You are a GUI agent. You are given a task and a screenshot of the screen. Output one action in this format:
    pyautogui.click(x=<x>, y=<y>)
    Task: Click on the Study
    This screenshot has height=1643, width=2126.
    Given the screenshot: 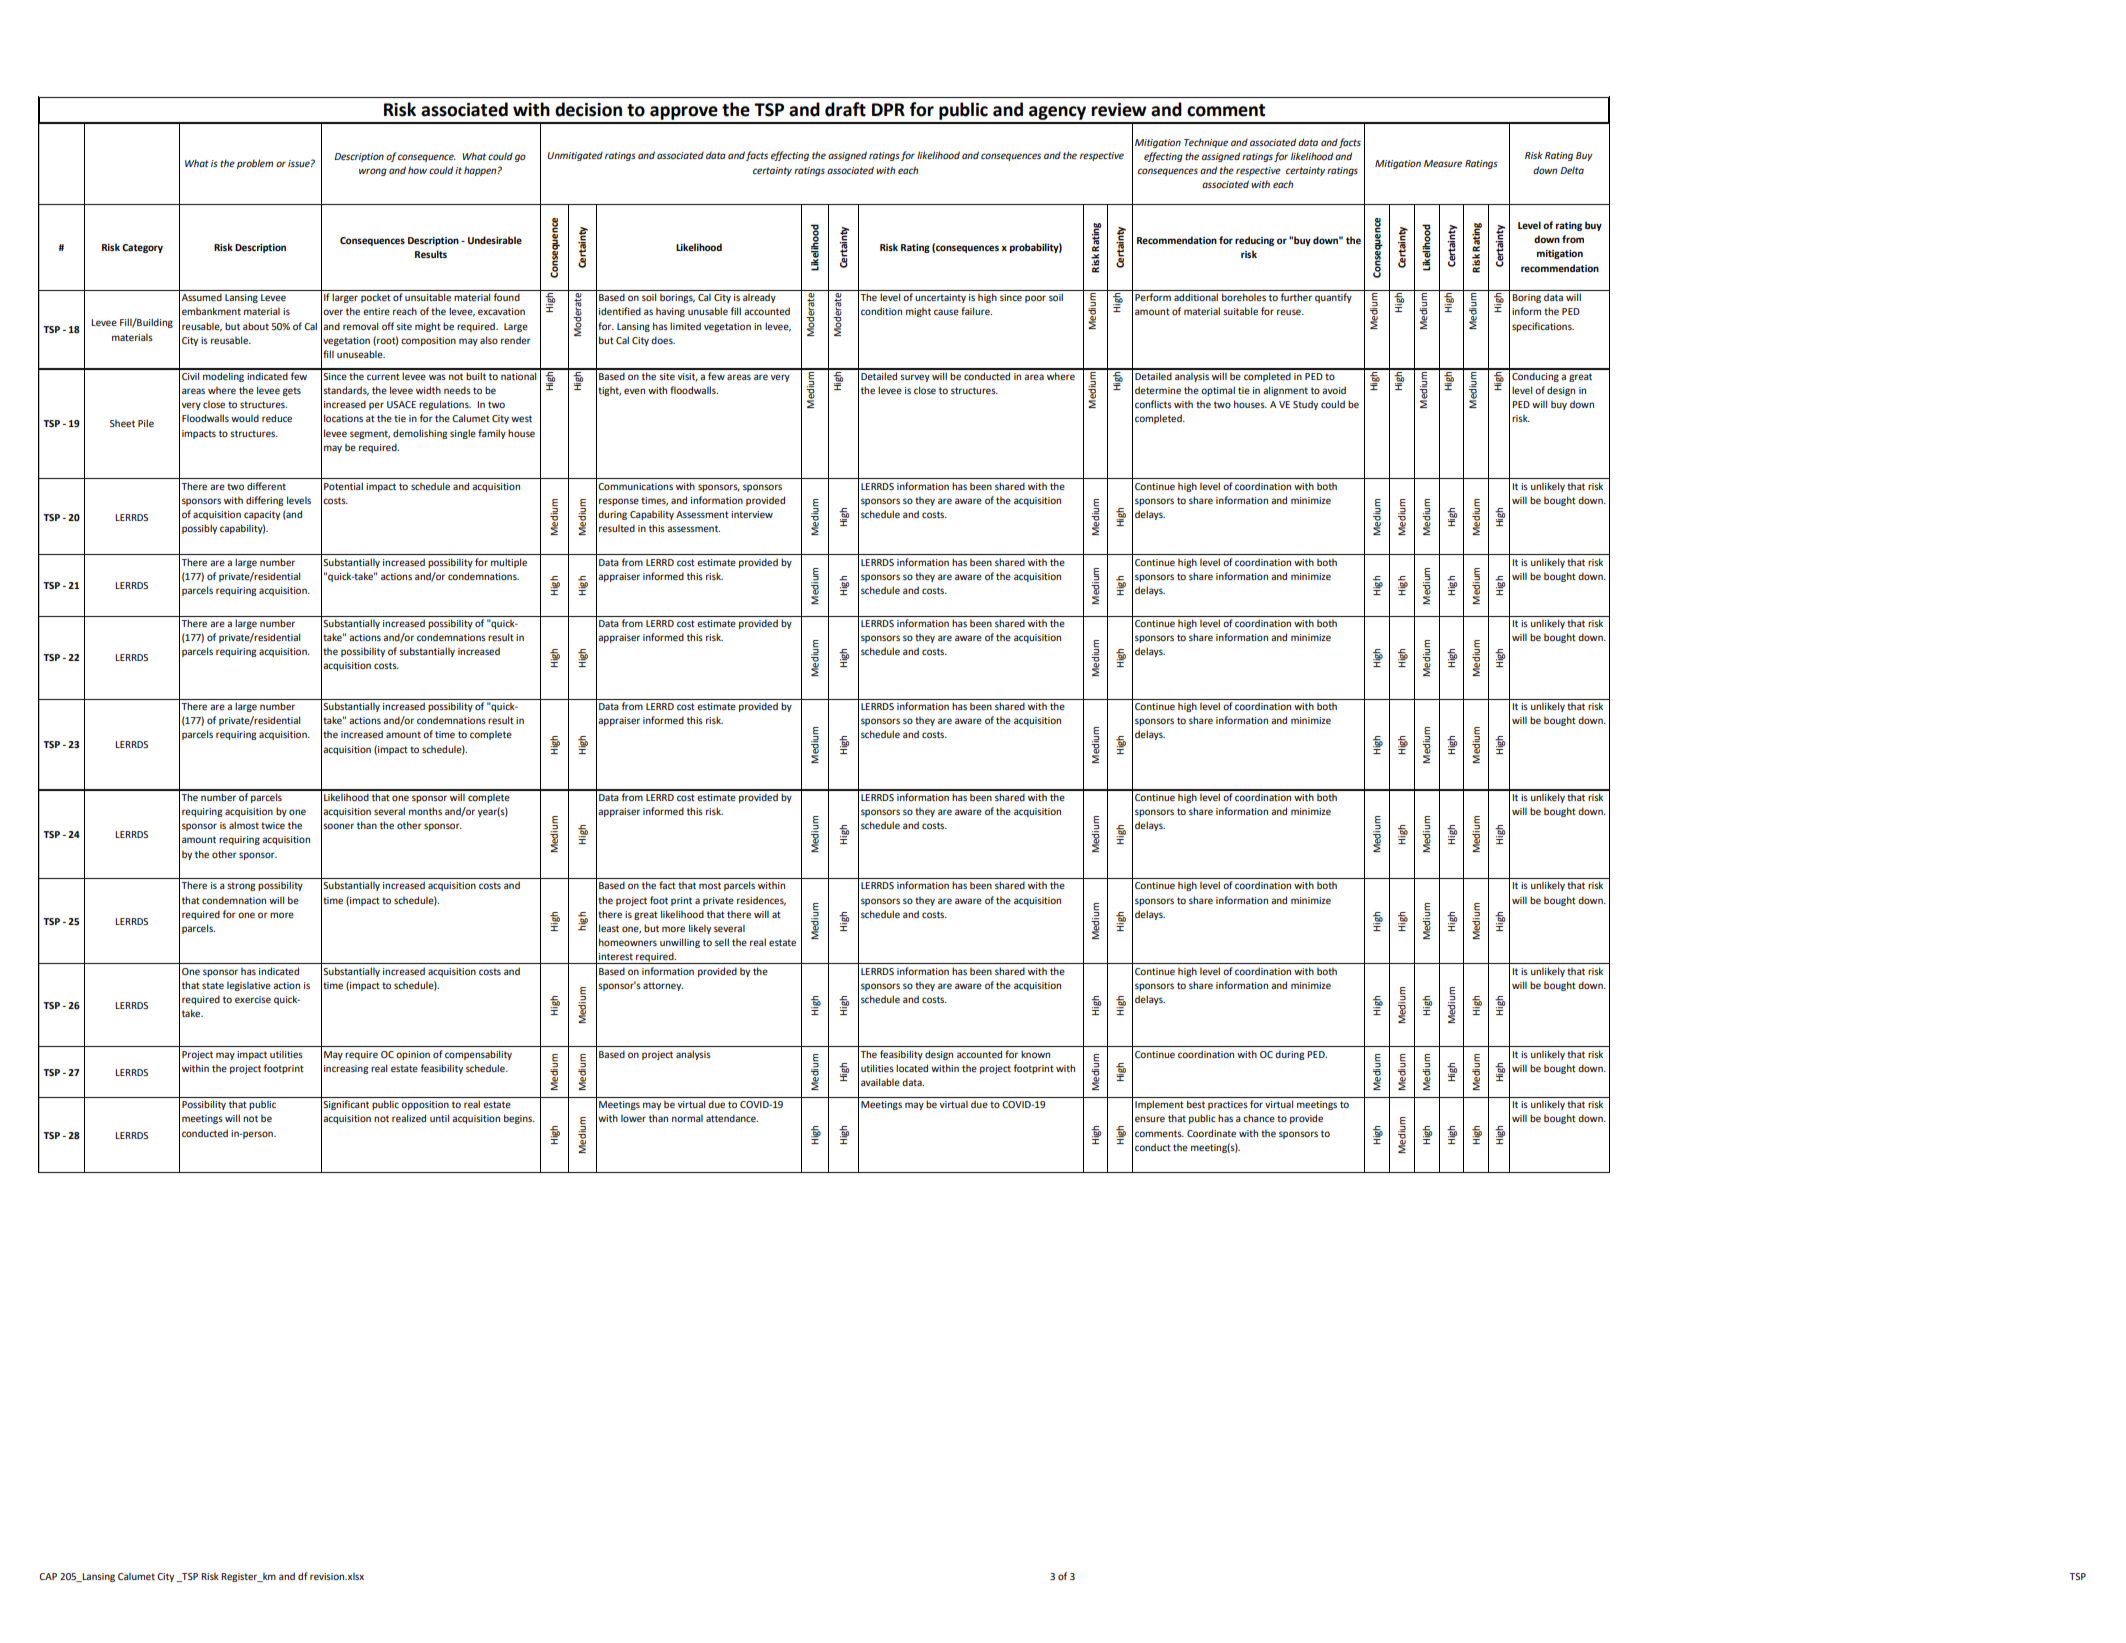 What is the action you would take?
    pyautogui.click(x=1305, y=405)
